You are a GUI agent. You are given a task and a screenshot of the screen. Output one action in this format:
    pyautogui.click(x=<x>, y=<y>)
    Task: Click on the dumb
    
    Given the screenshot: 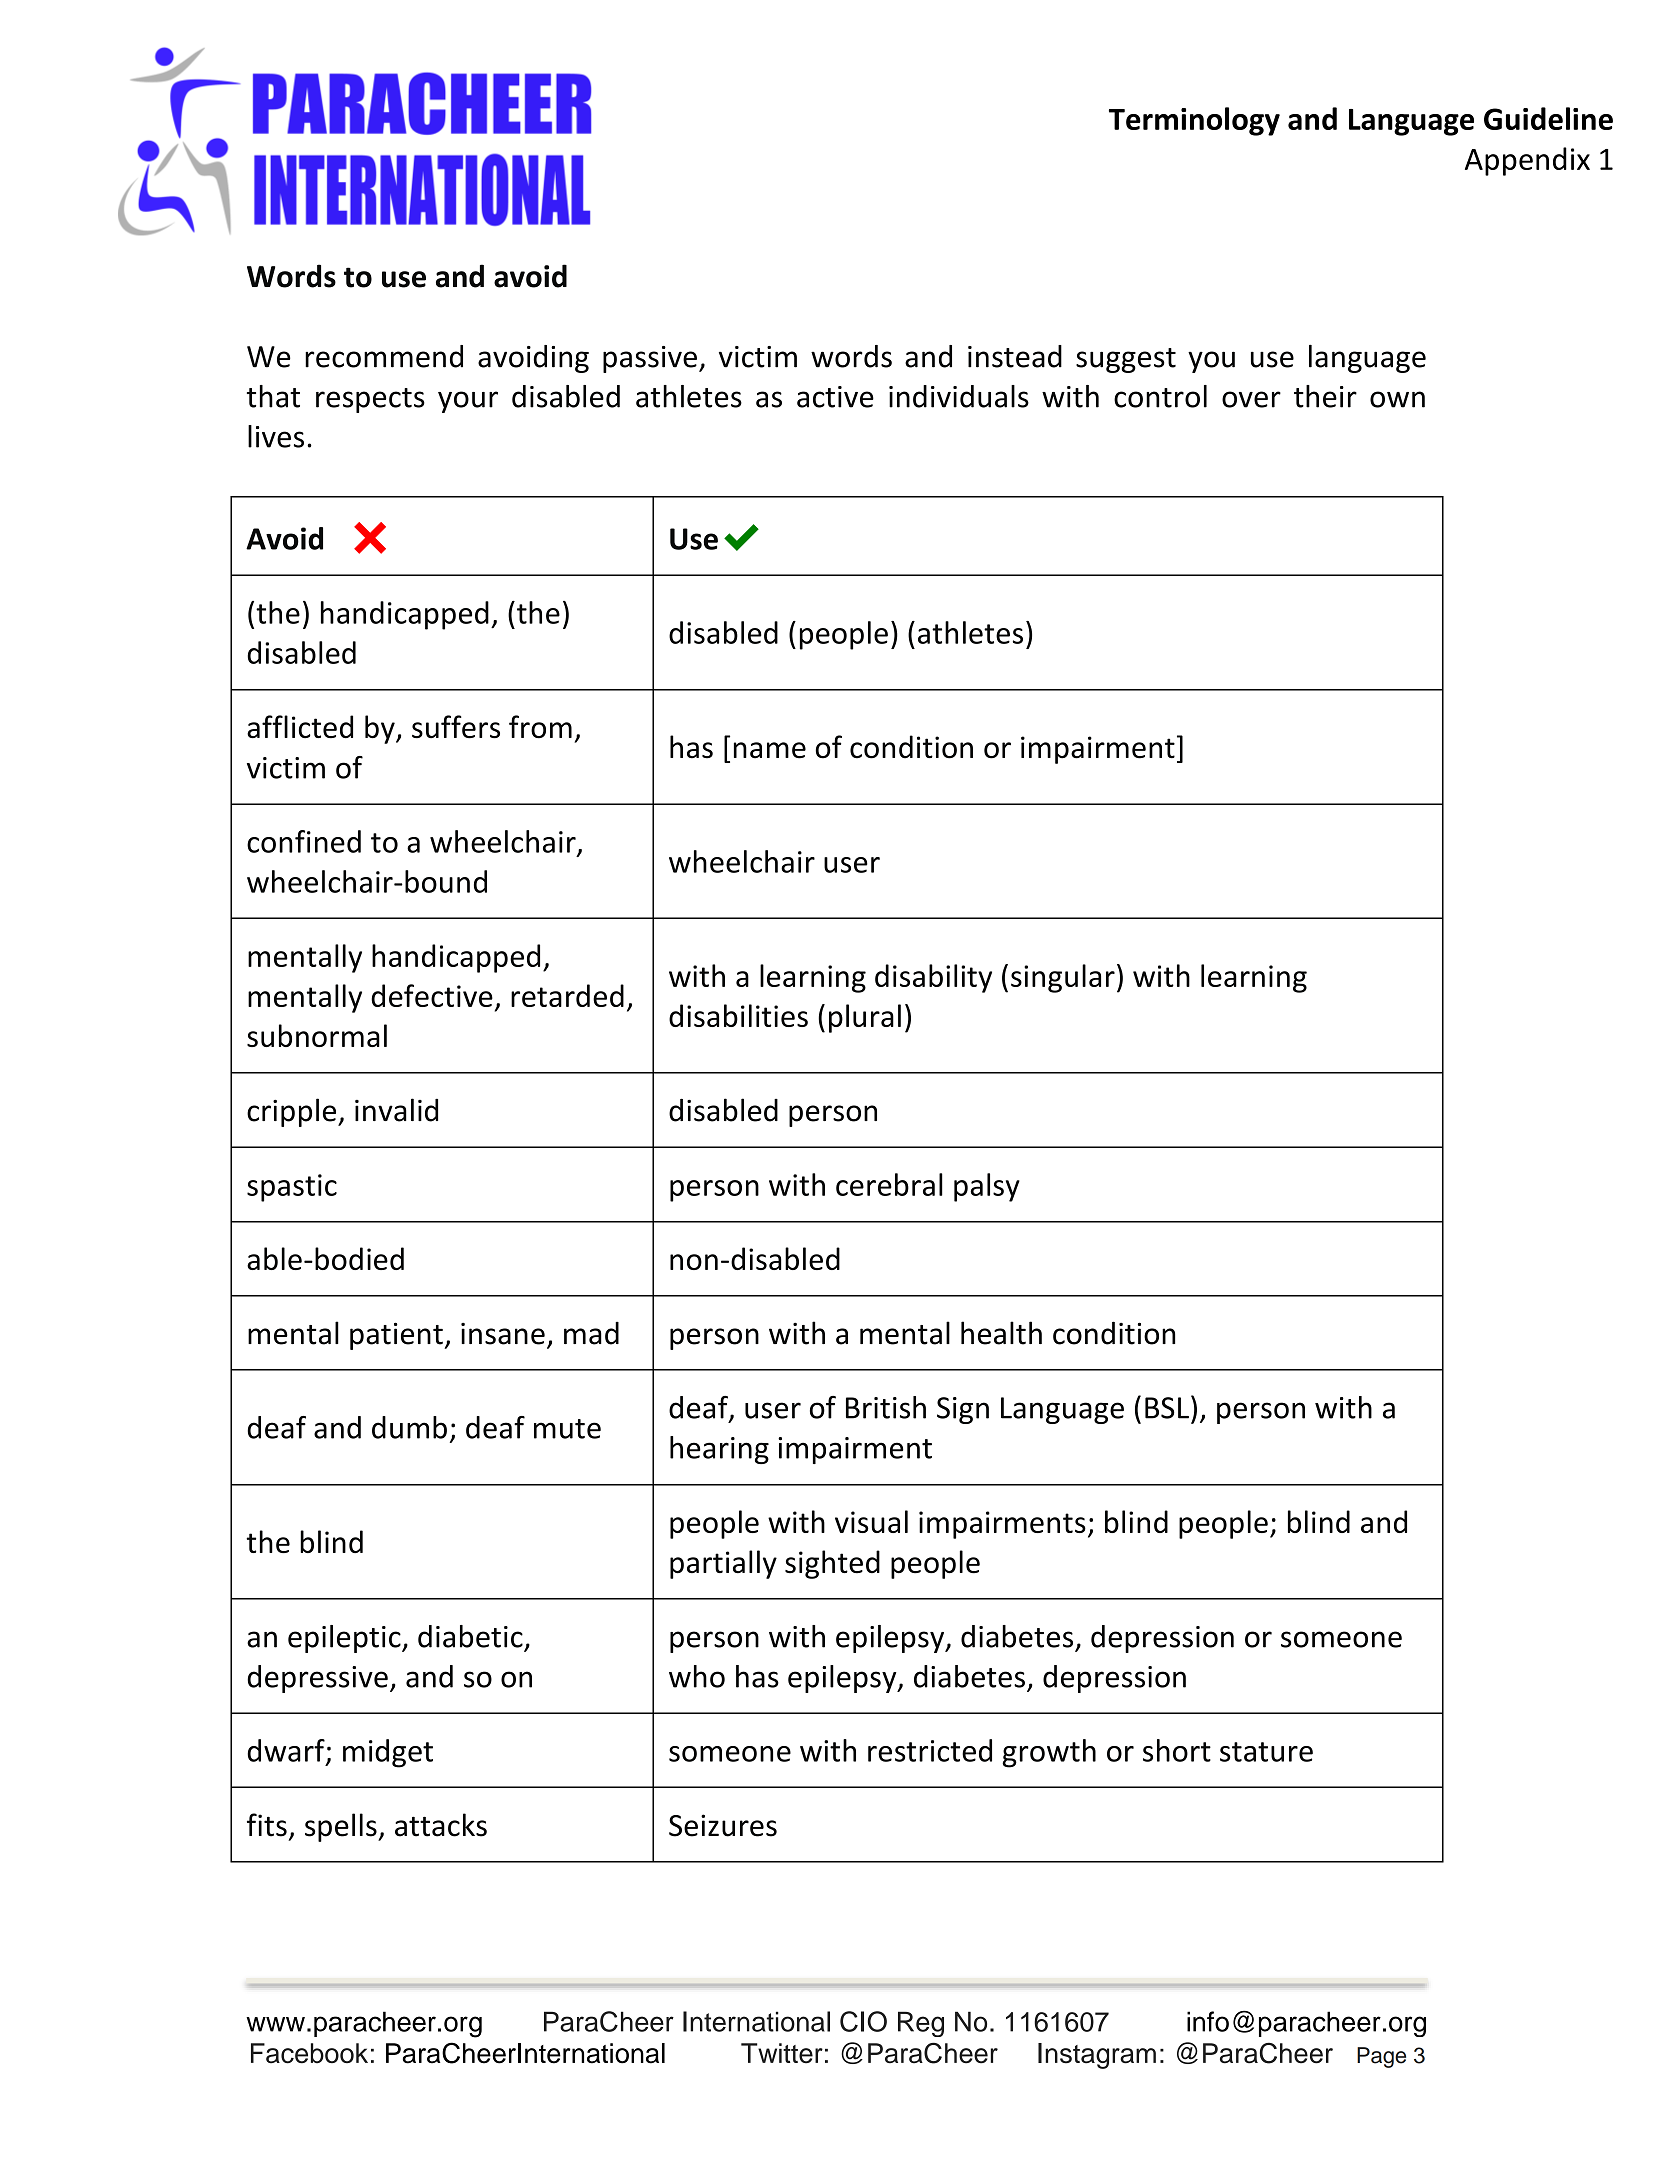 What is the action you would take?
    pyautogui.click(x=409, y=1427)
